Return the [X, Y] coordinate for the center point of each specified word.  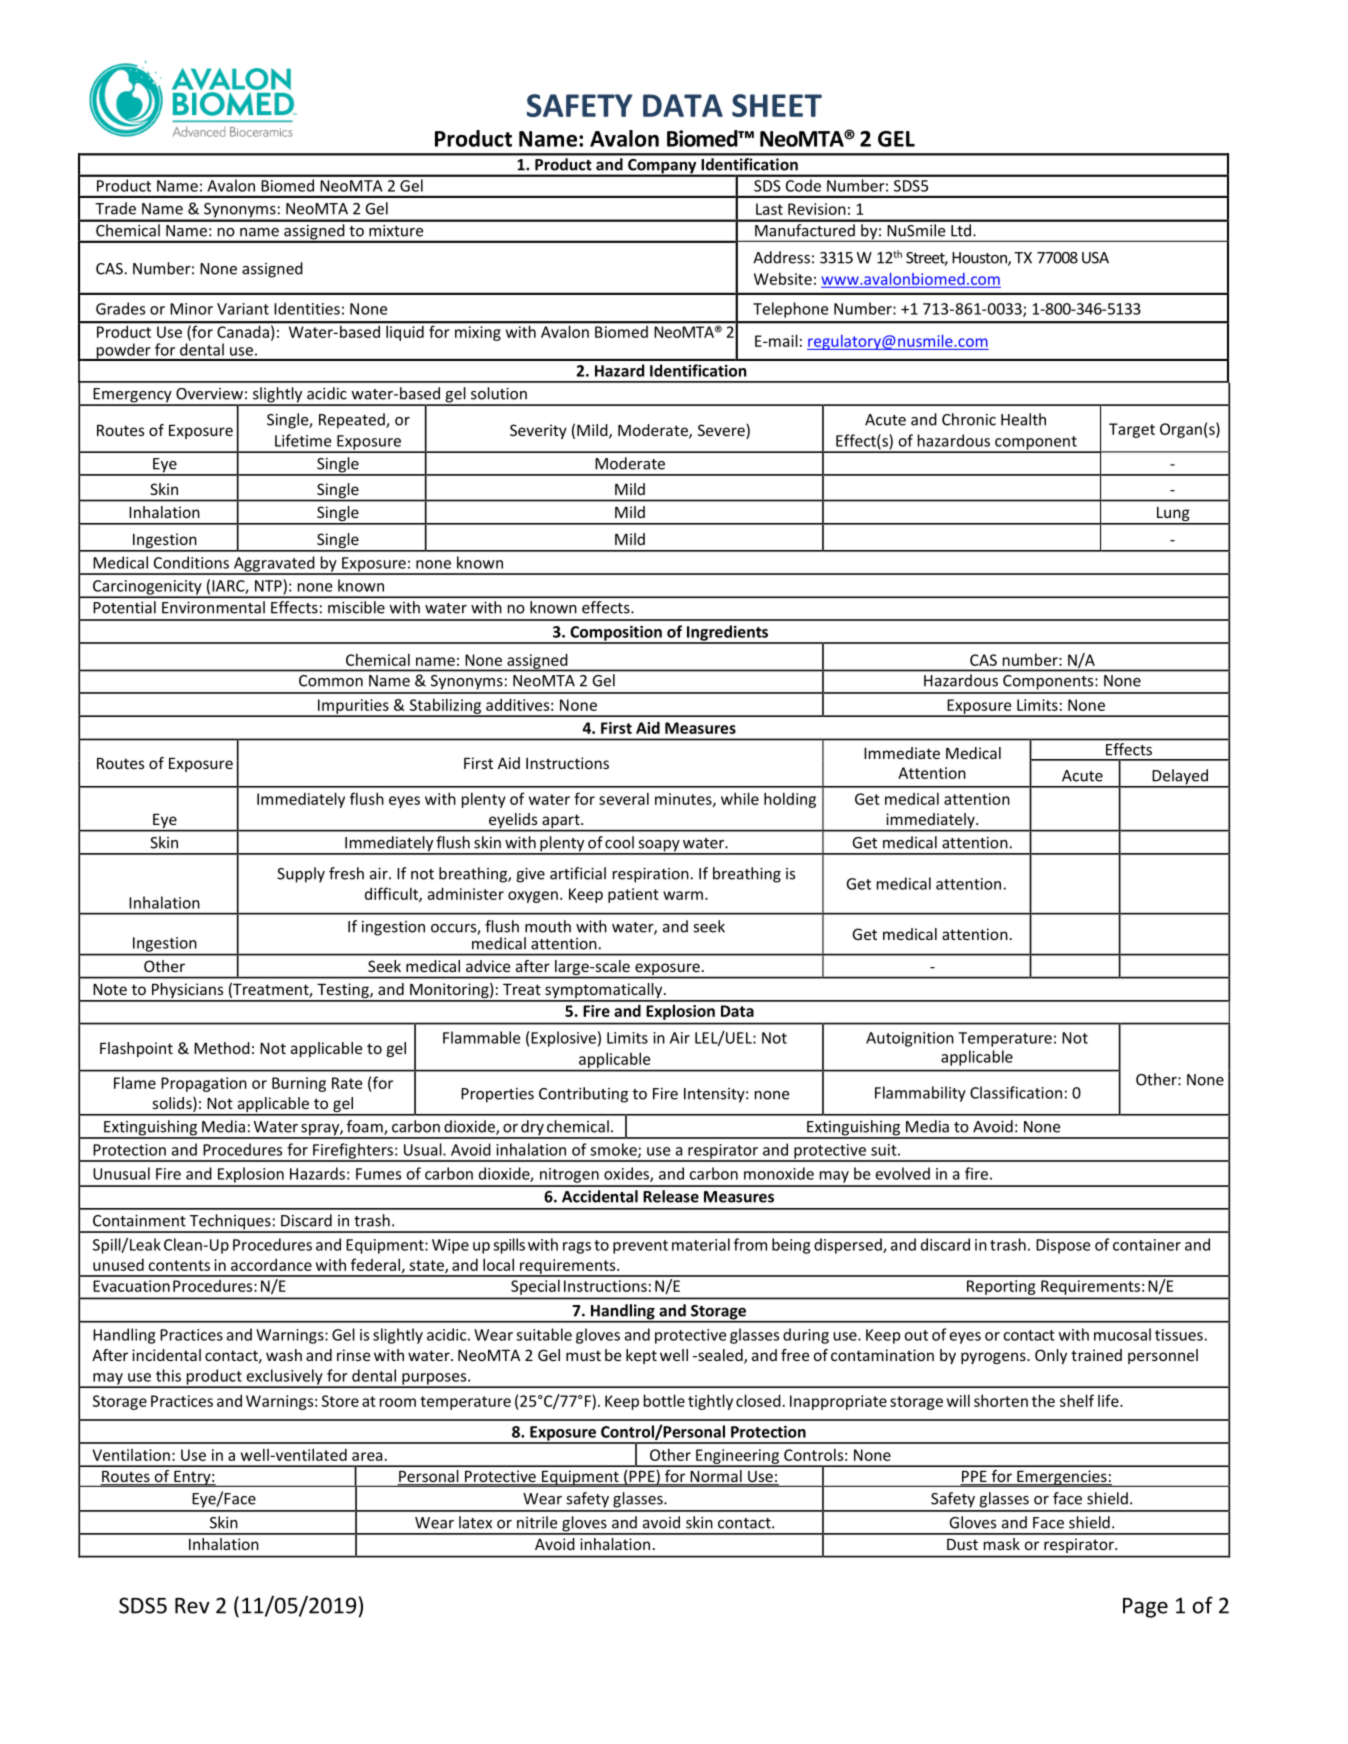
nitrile [537, 1522]
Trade [115, 208]
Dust [962, 1544]
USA [1095, 258]
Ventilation [131, 1455]
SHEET [777, 105]
